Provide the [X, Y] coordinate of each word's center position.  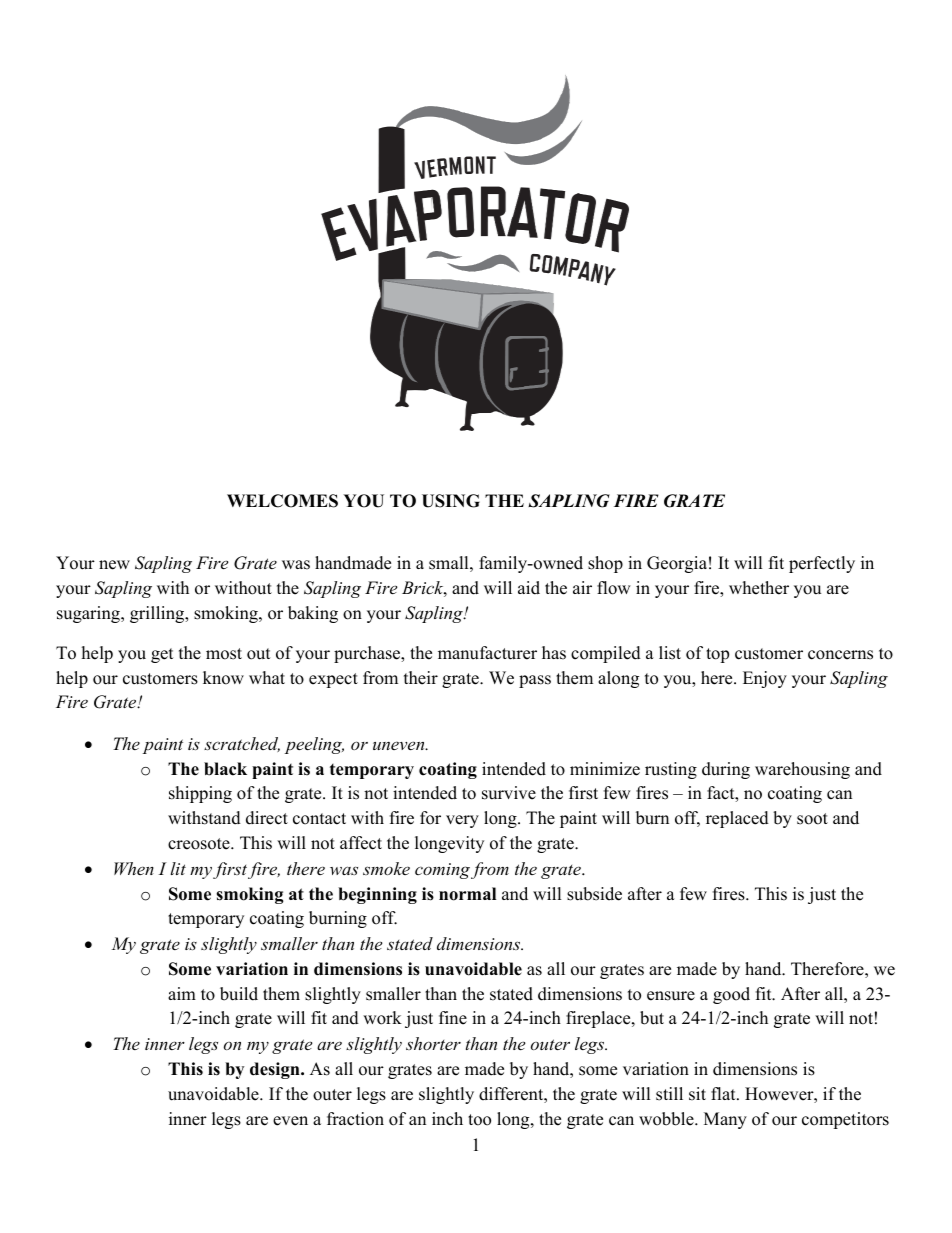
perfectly [822, 564]
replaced [737, 819]
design [276, 1070]
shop [605, 564]
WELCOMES [282, 501]
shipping [200, 794]
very [462, 821]
